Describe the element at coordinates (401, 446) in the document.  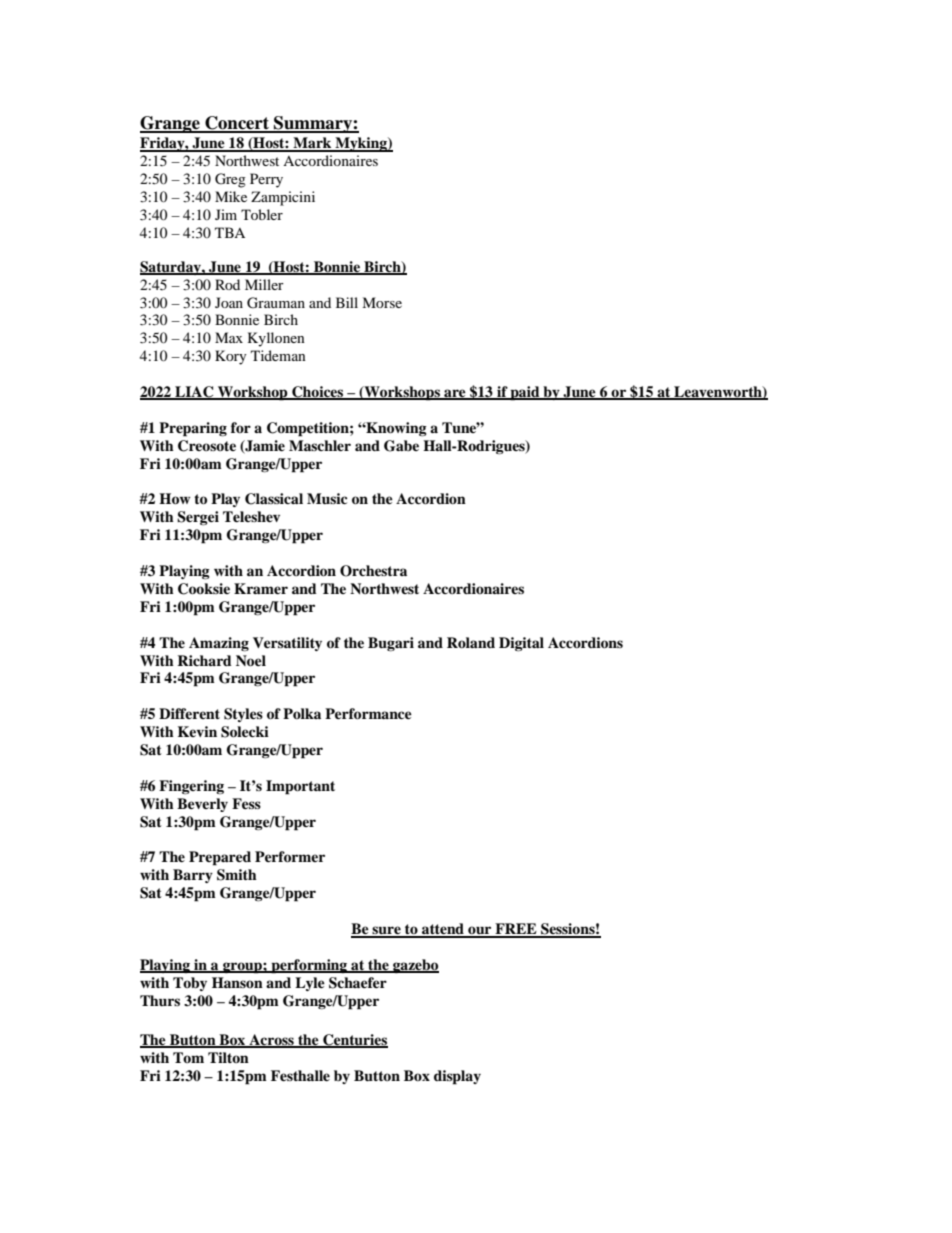
I see `Gabe` at that location.
